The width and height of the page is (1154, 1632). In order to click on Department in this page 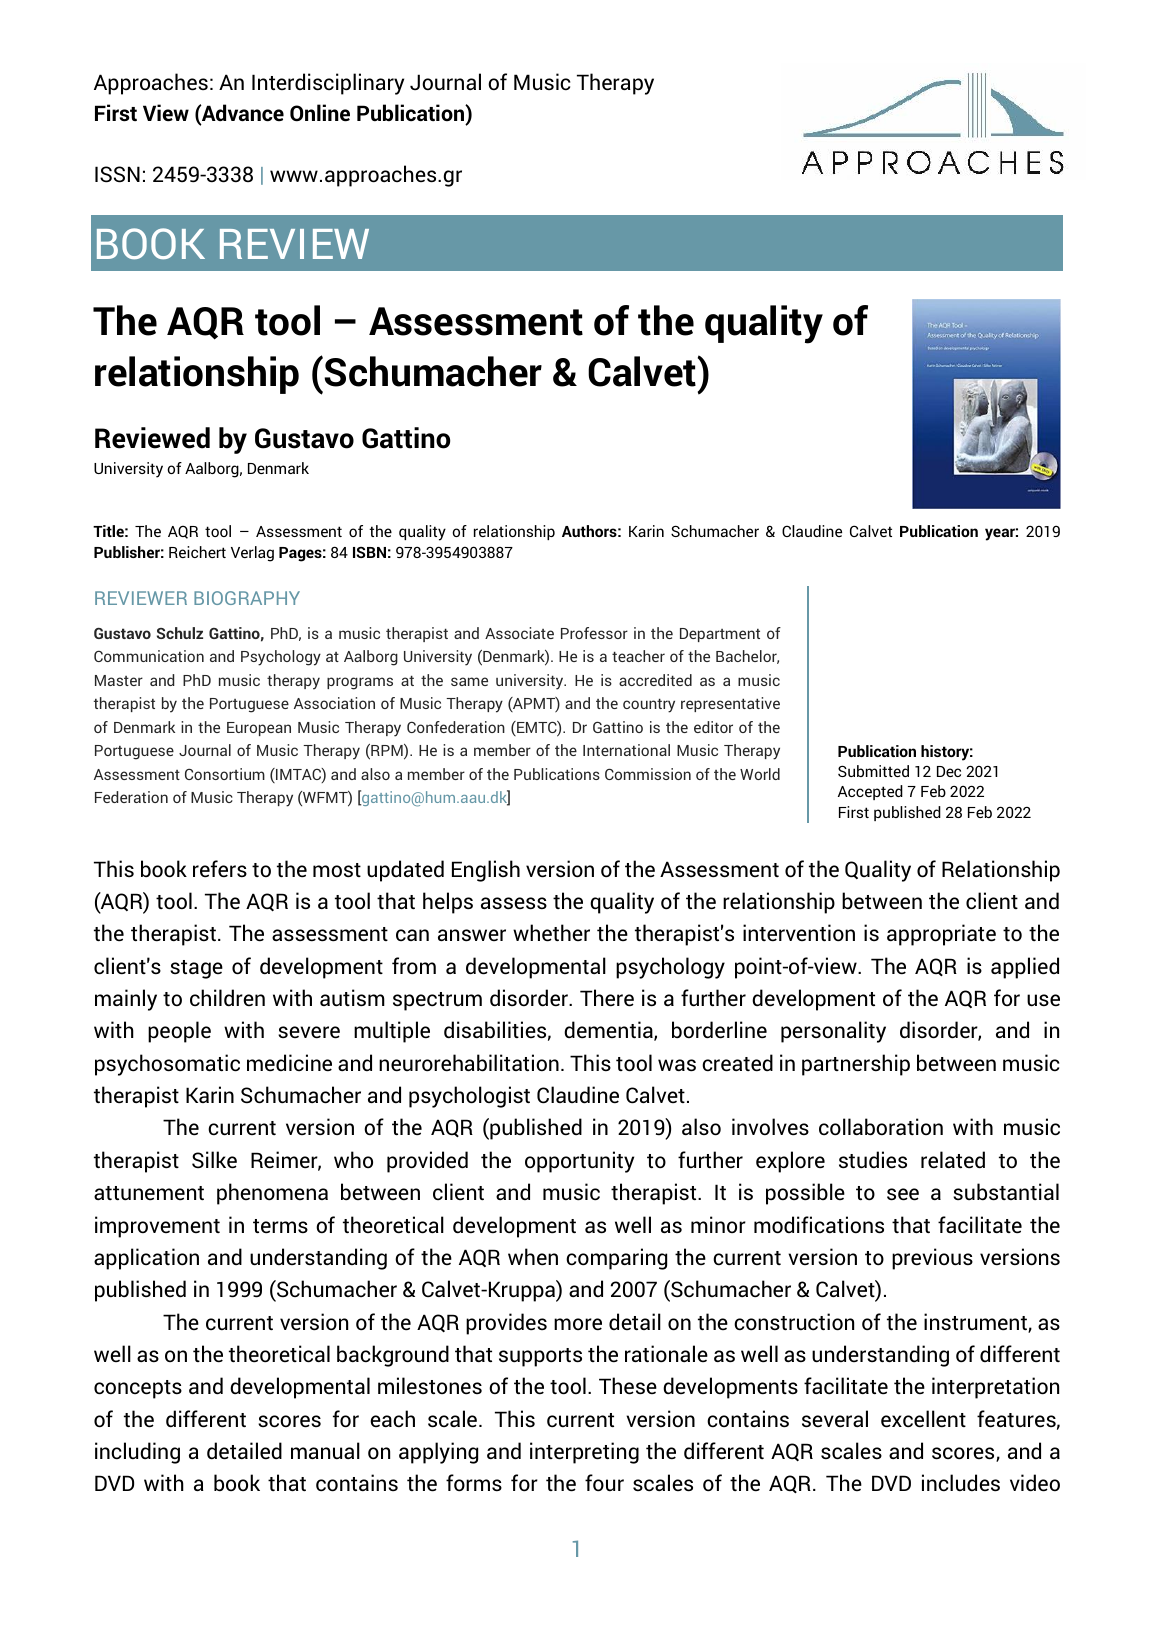, I will do `click(720, 635)`.
